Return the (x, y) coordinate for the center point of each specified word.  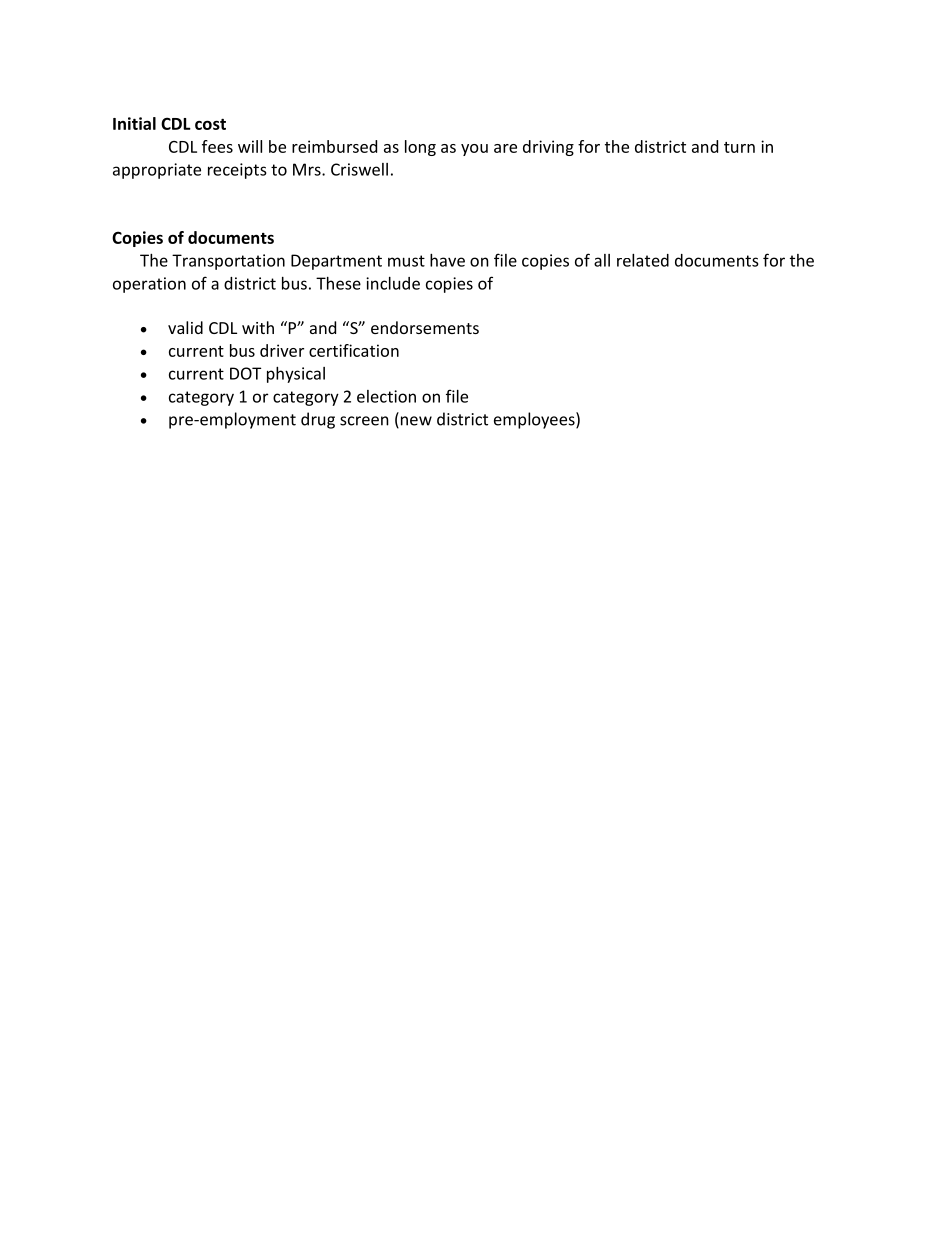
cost (210, 124)
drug (318, 420)
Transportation (228, 262)
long (420, 148)
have (447, 260)
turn (739, 147)
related (643, 260)
